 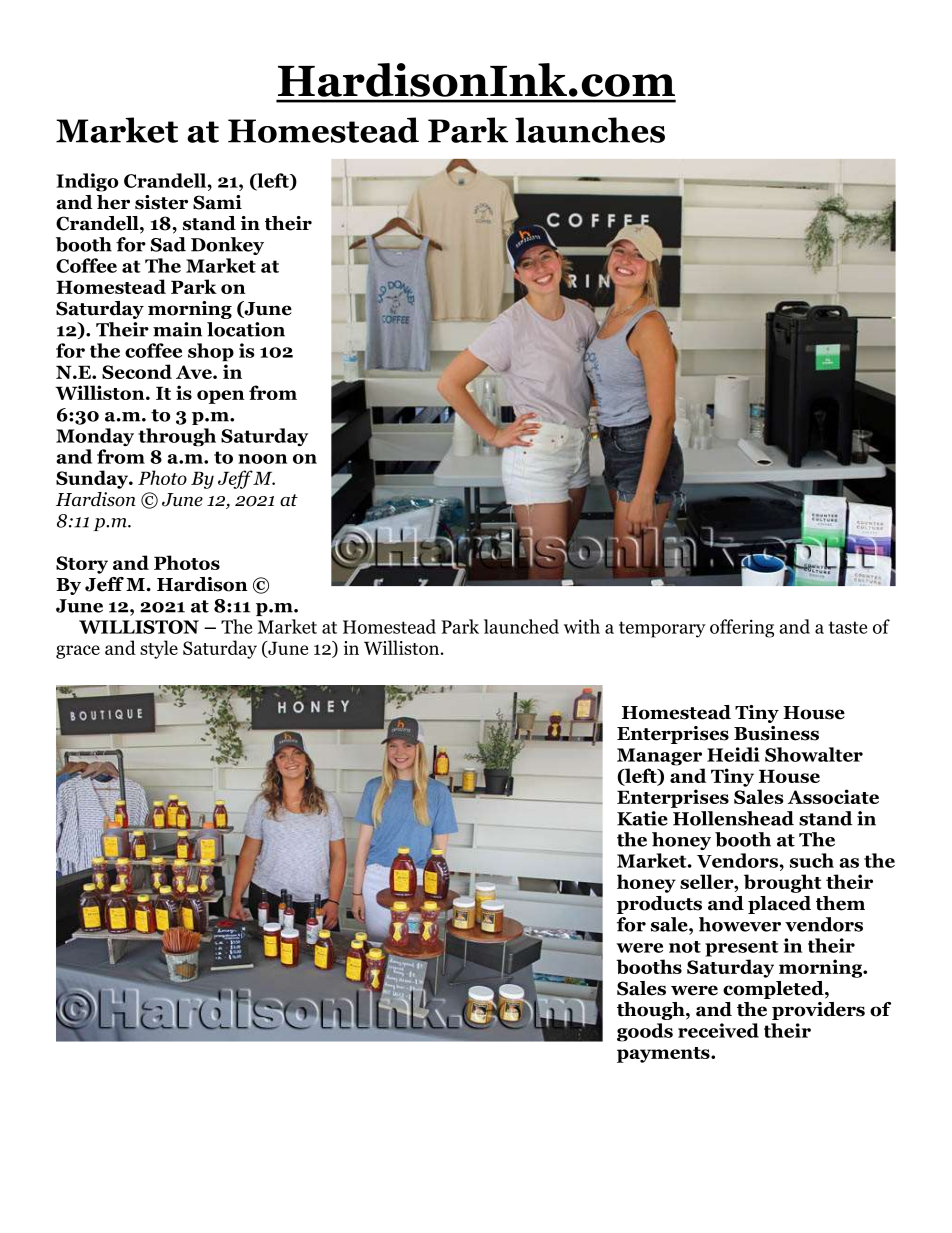 I want to click on style, so click(x=159, y=649).
